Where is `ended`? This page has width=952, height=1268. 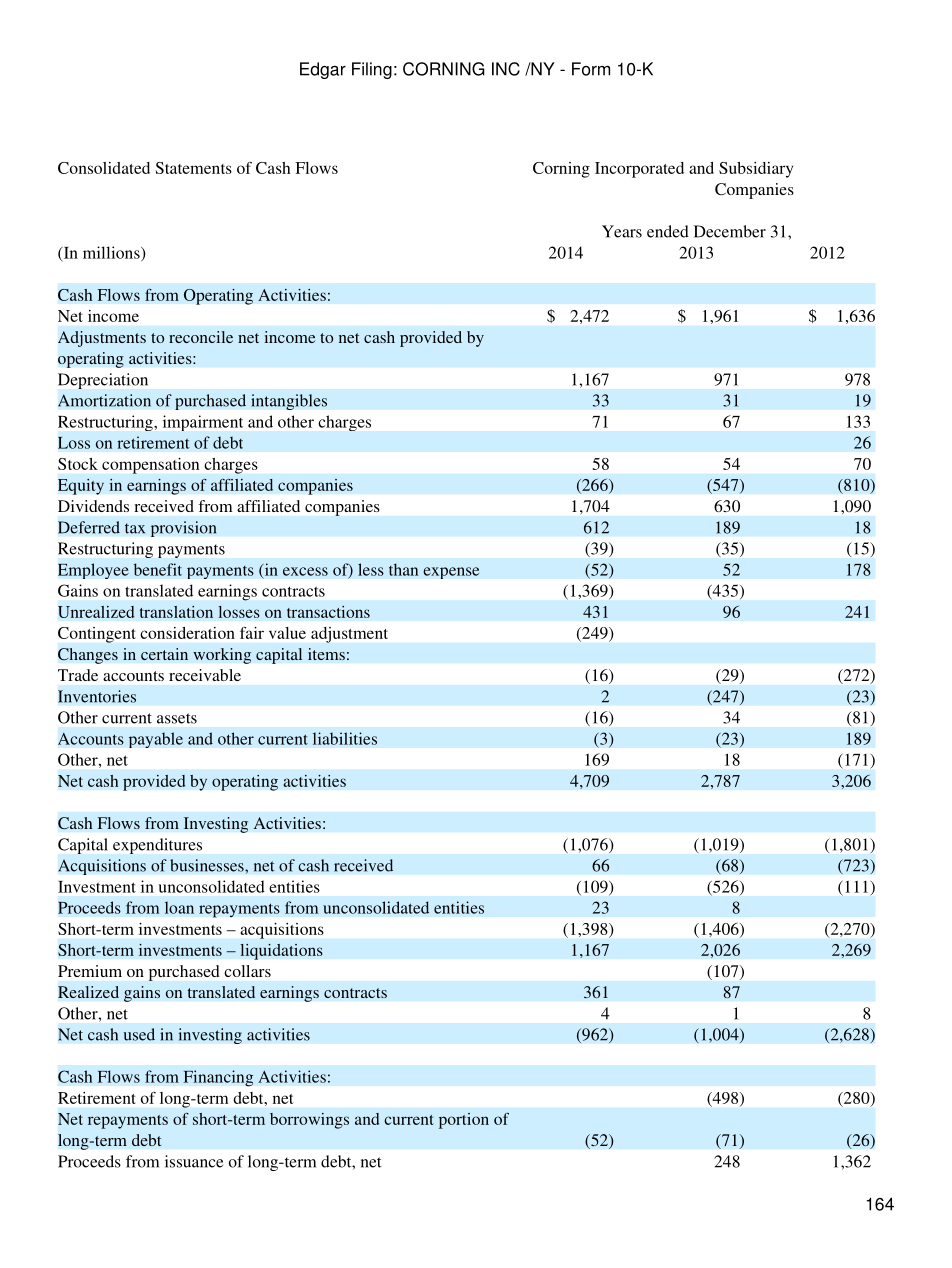
ended is located at coordinates (668, 231).
